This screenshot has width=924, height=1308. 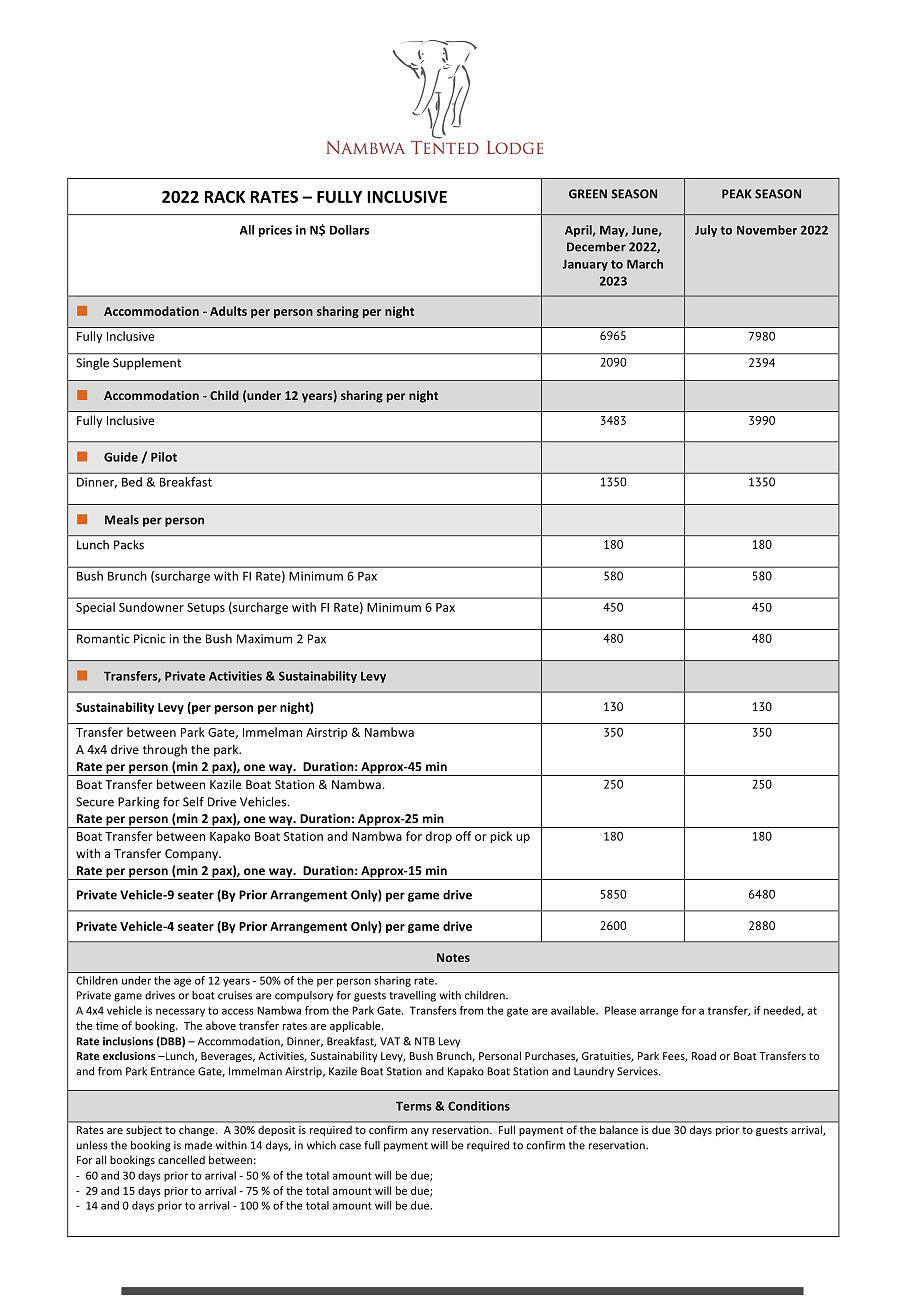 I want to click on Pilot, so click(x=164, y=457).
